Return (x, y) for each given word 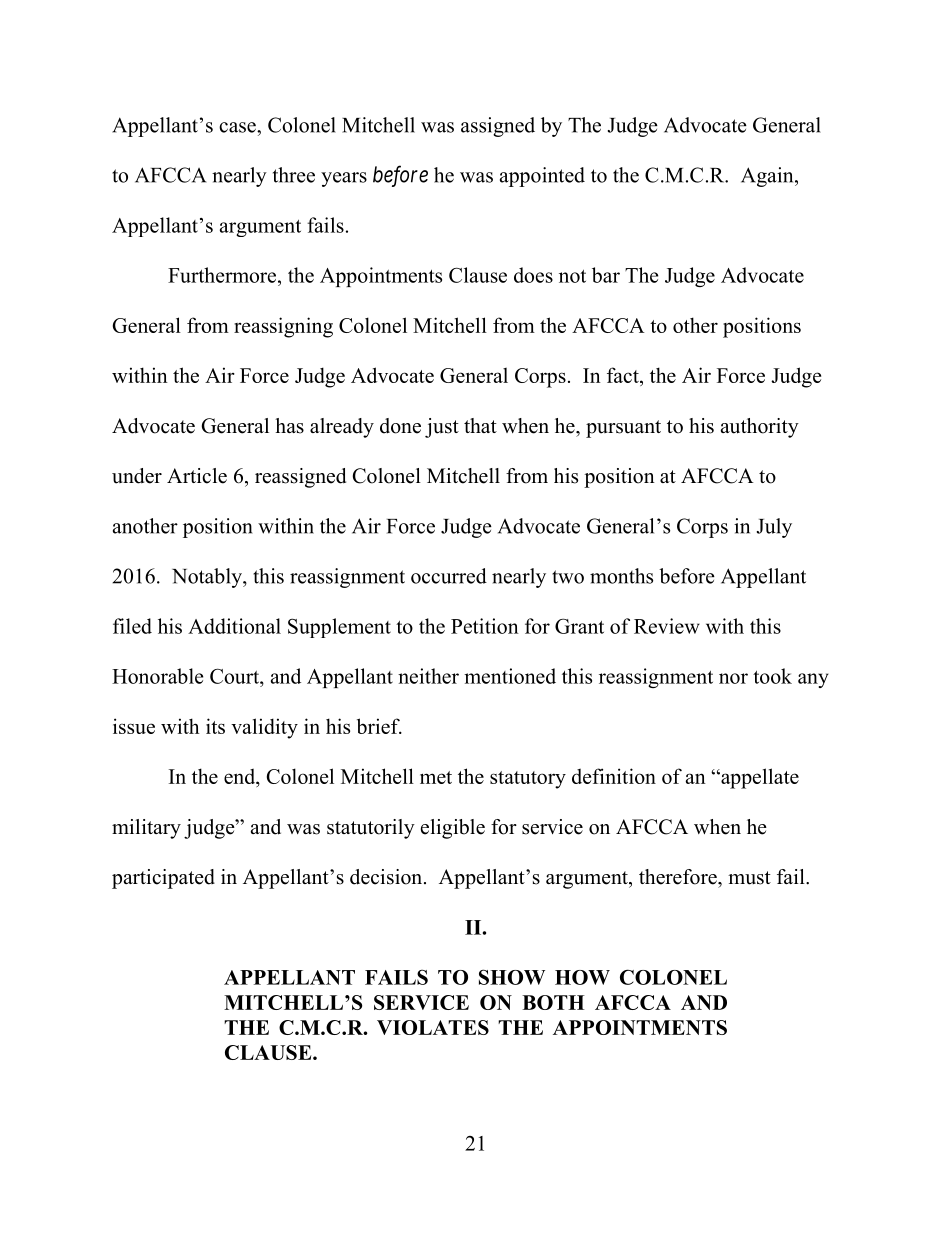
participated (163, 879)
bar (606, 275)
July (774, 528)
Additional (234, 626)
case (238, 127)
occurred (449, 576)
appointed (542, 177)
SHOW (512, 977)
